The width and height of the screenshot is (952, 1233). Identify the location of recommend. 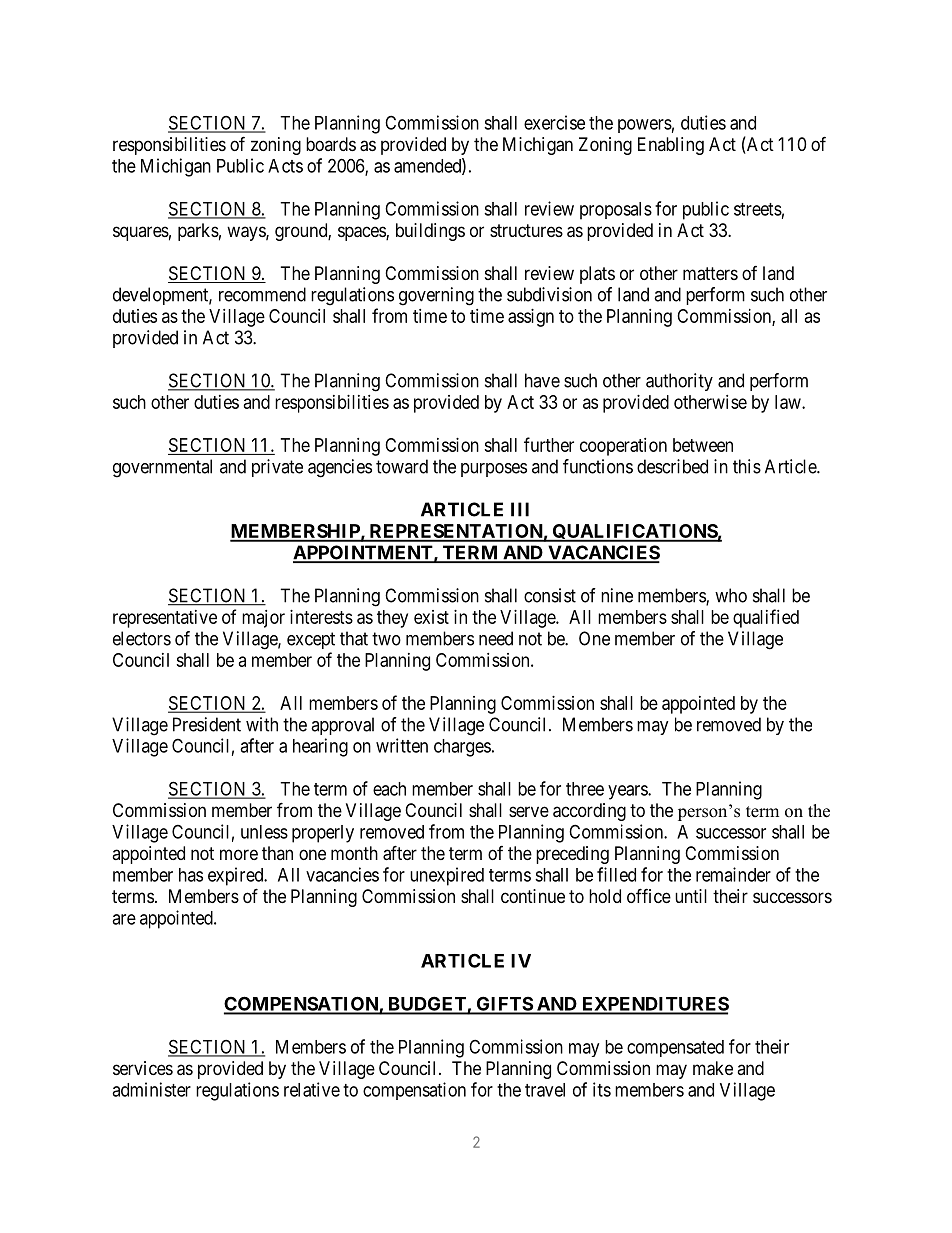
(262, 294).
